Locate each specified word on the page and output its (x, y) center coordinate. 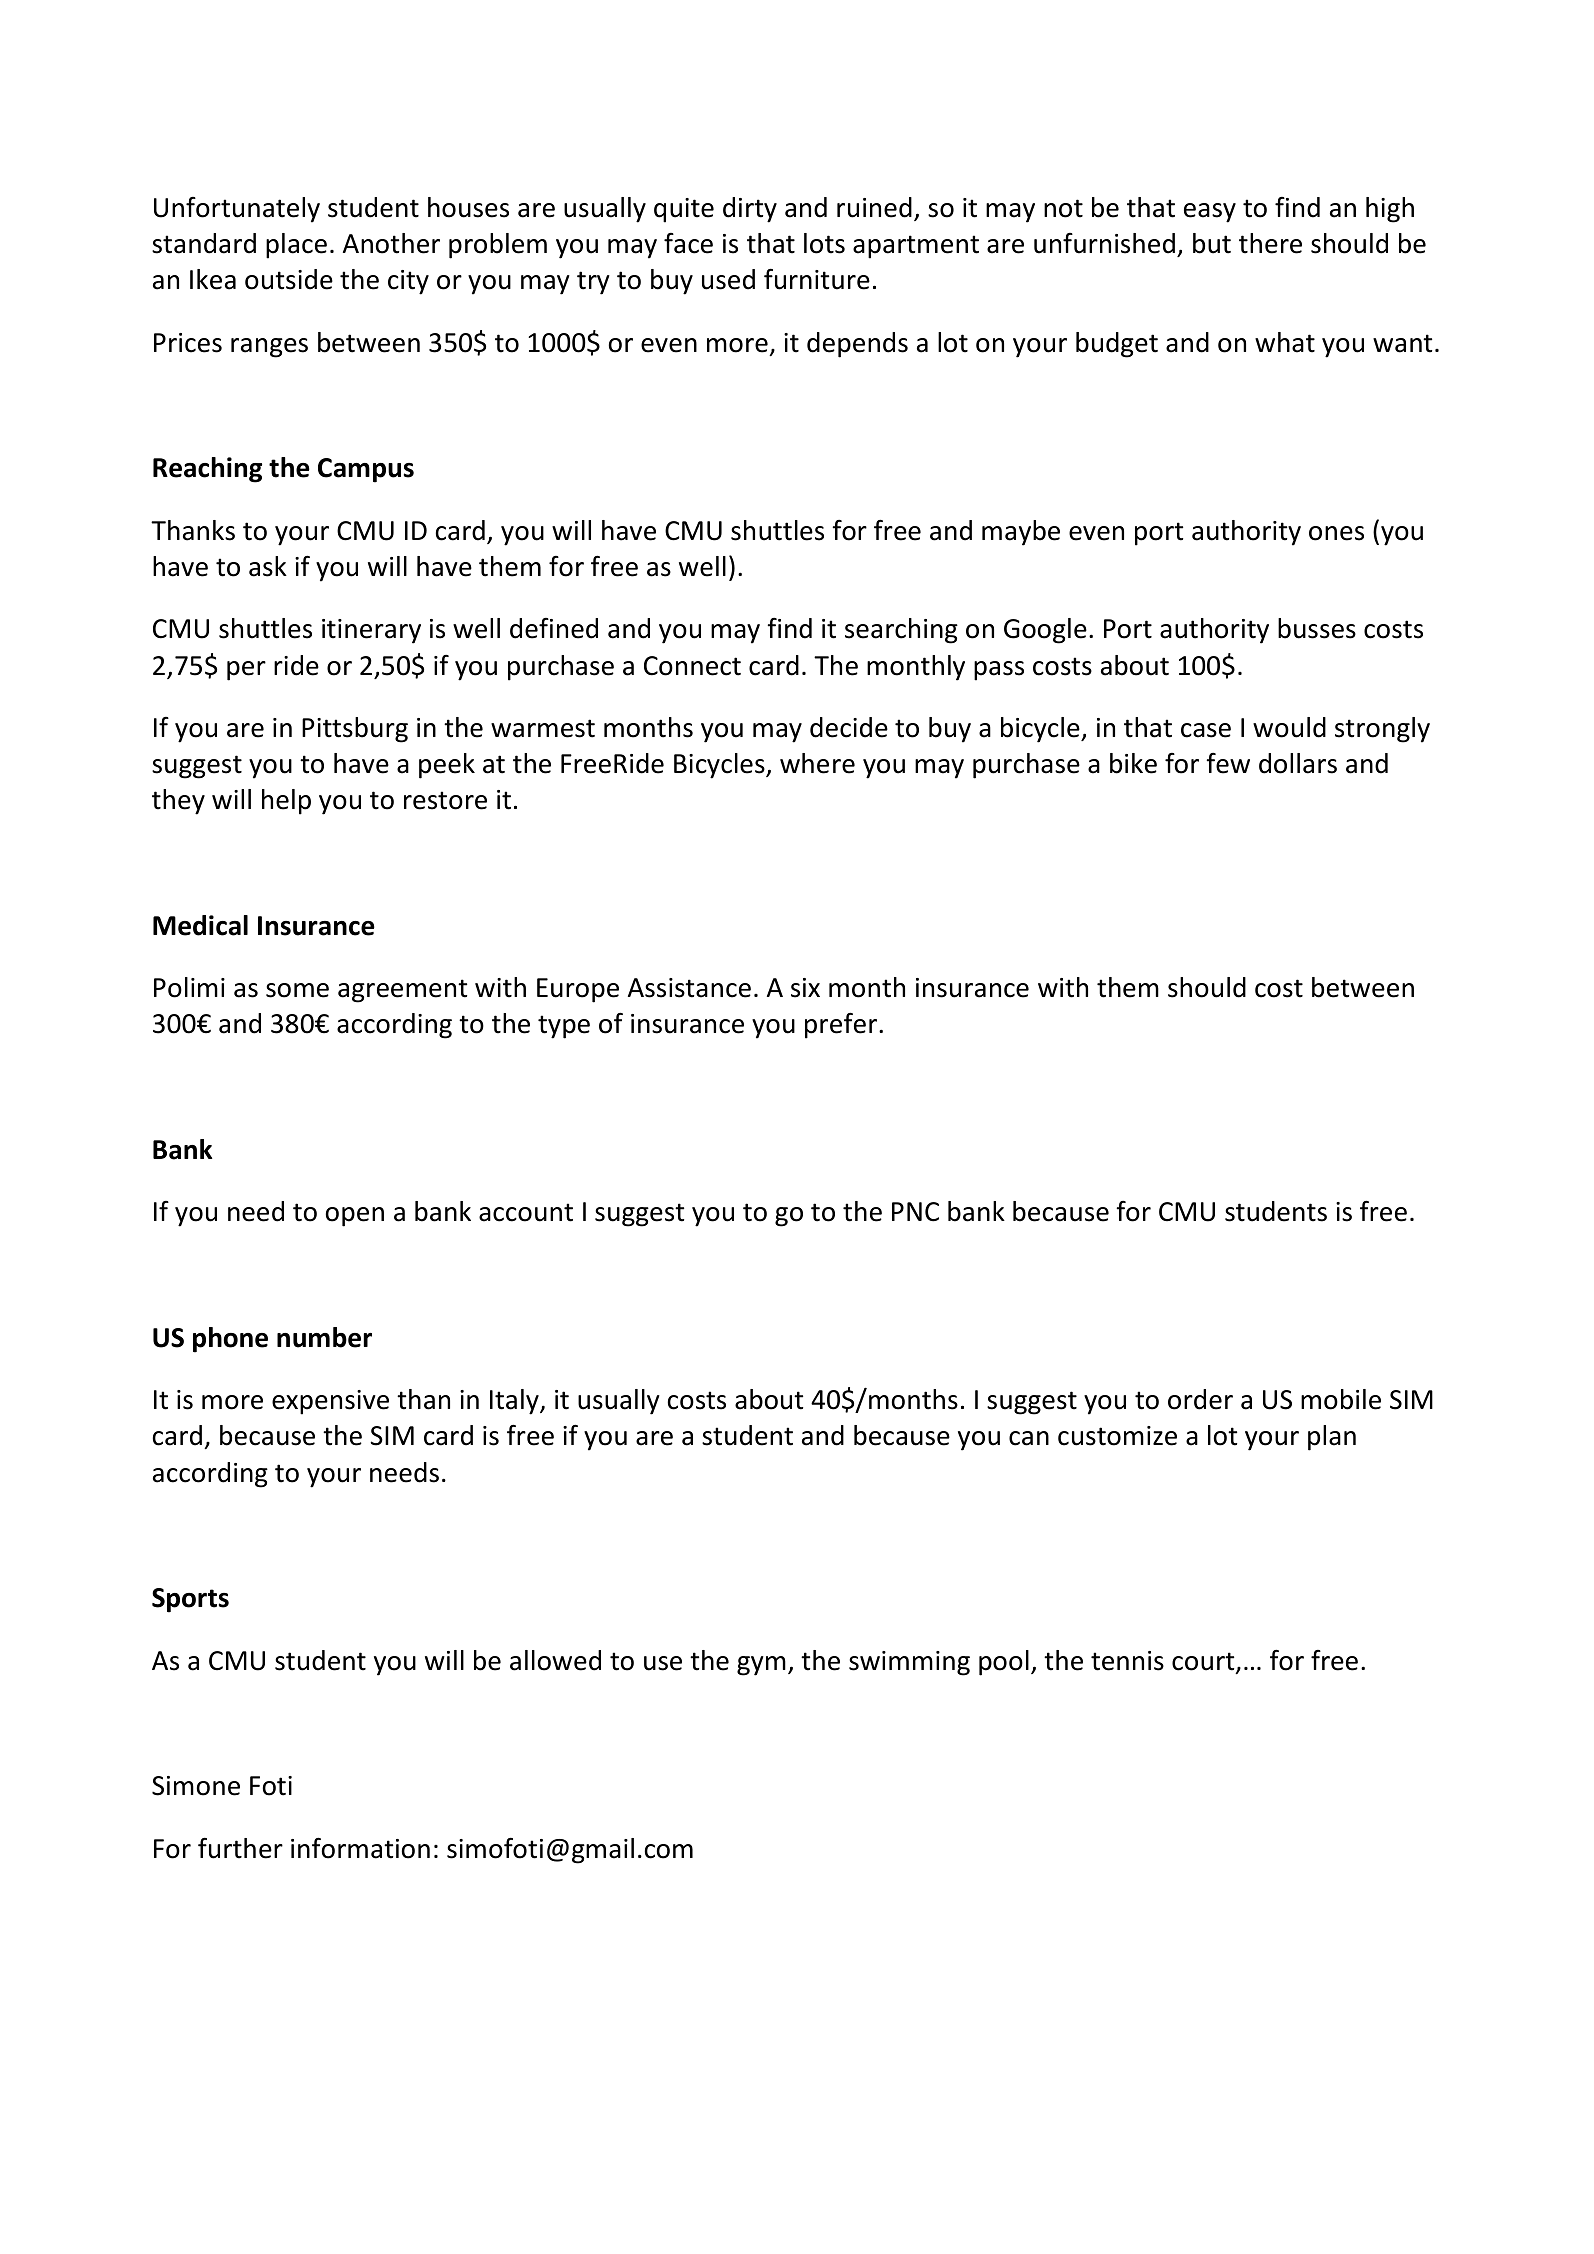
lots (824, 243)
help (286, 802)
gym (761, 1666)
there (1270, 243)
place (296, 246)
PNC (915, 1212)
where (817, 763)
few (1228, 763)
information (360, 1848)
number (324, 1337)
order (1200, 1399)
